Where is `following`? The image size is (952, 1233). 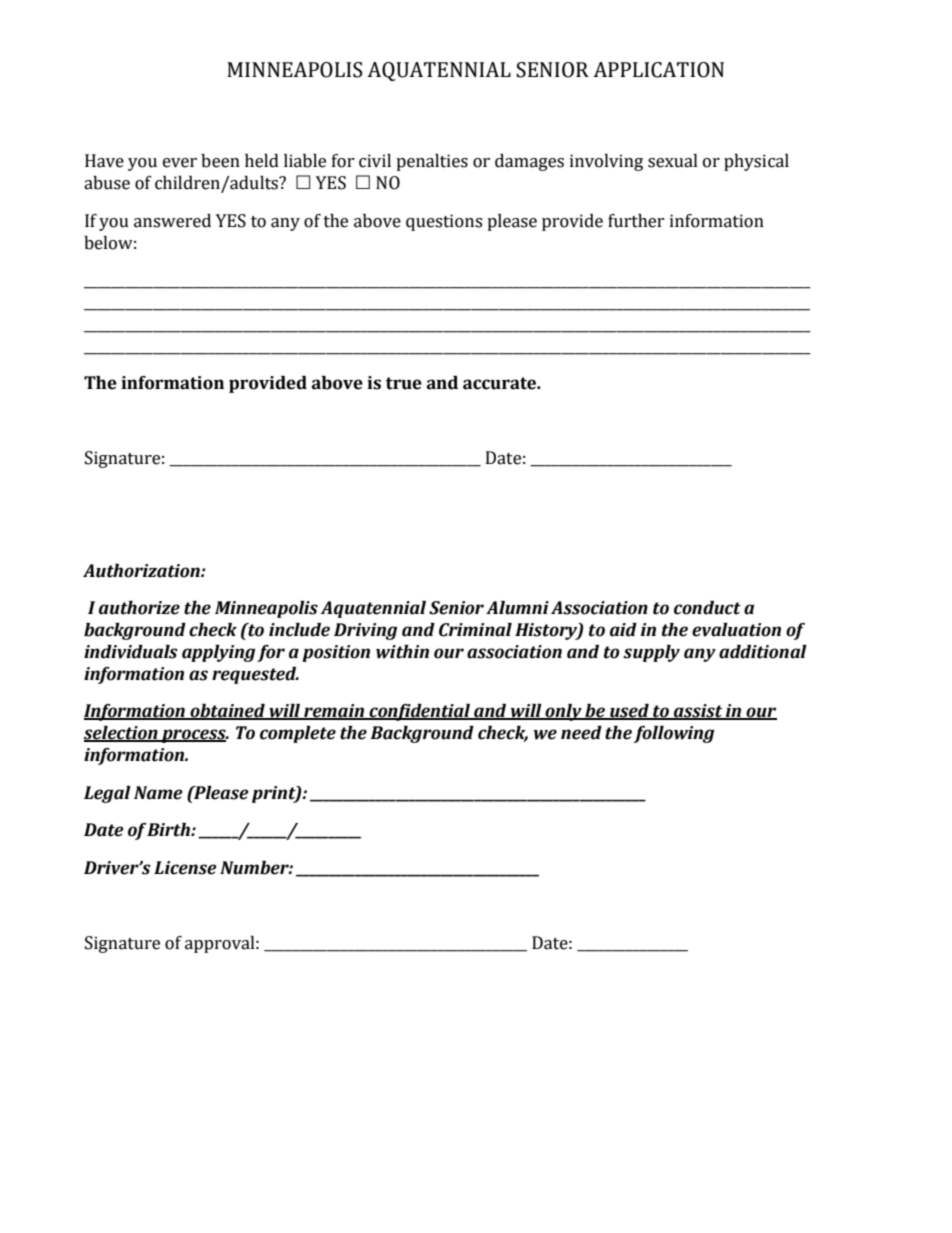 following is located at coordinates (673, 734).
